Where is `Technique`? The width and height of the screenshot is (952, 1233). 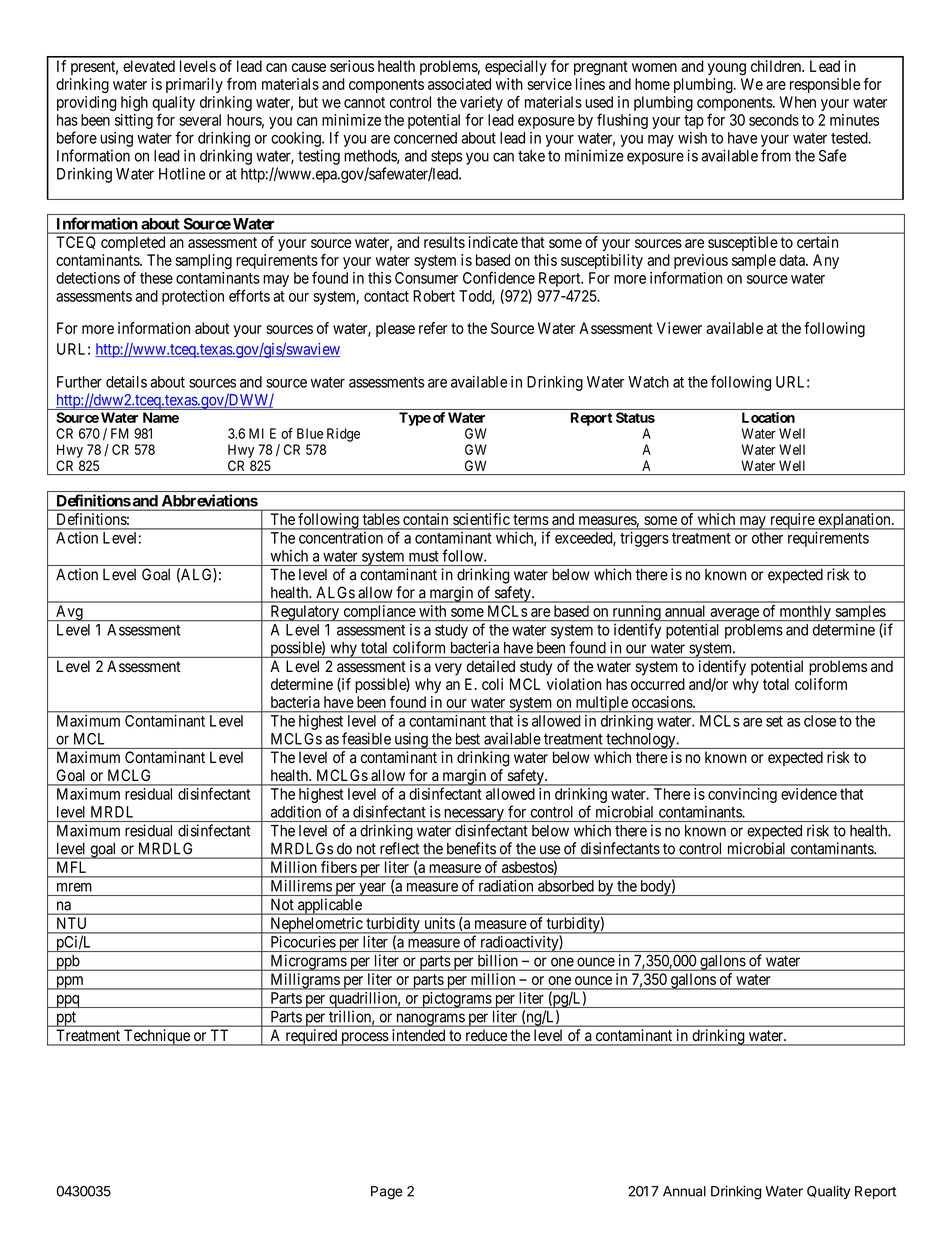 Technique is located at coordinates (157, 1037).
